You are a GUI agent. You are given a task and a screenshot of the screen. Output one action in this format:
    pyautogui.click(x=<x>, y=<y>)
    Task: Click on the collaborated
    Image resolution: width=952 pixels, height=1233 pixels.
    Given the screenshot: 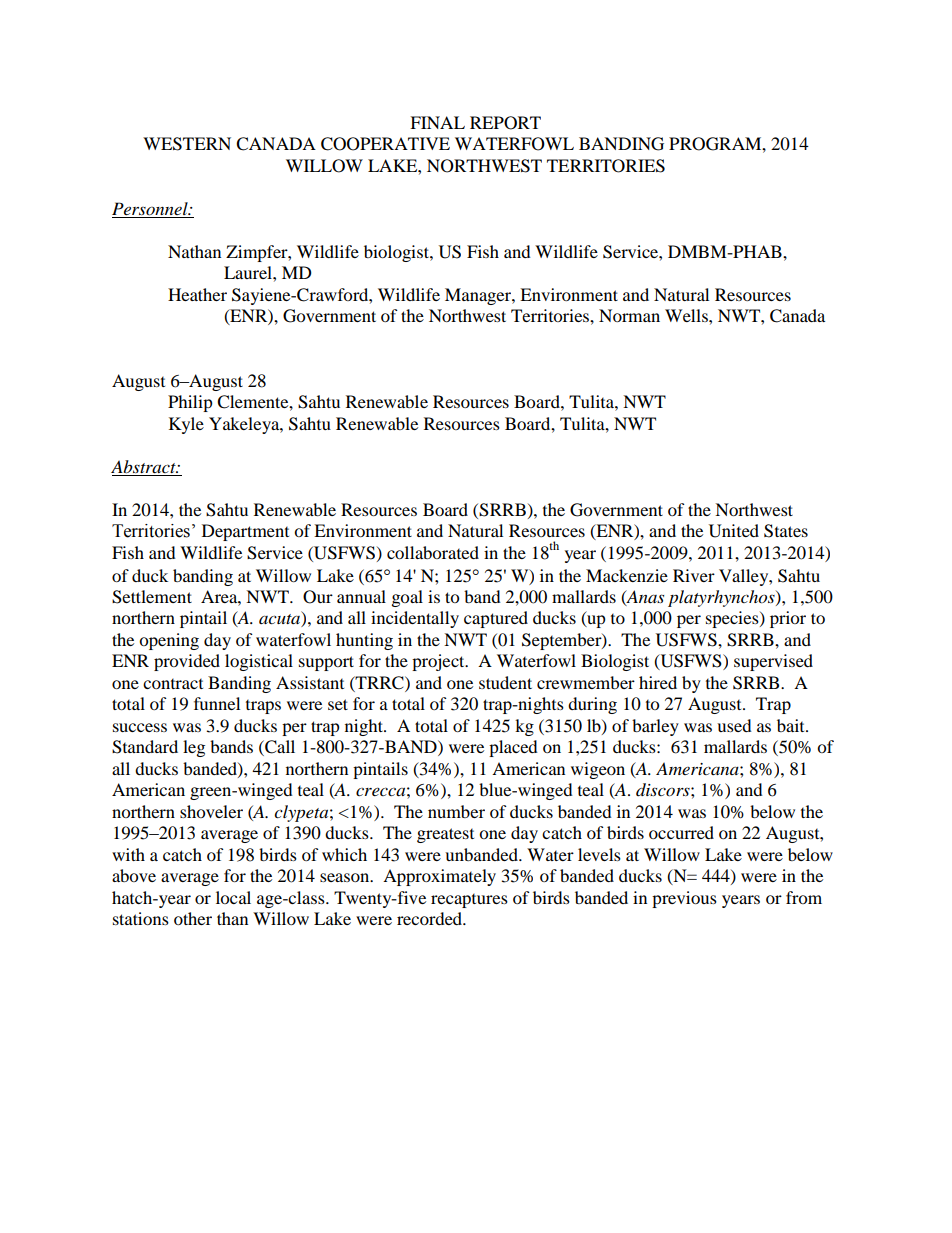 What is the action you would take?
    pyautogui.click(x=433, y=552)
